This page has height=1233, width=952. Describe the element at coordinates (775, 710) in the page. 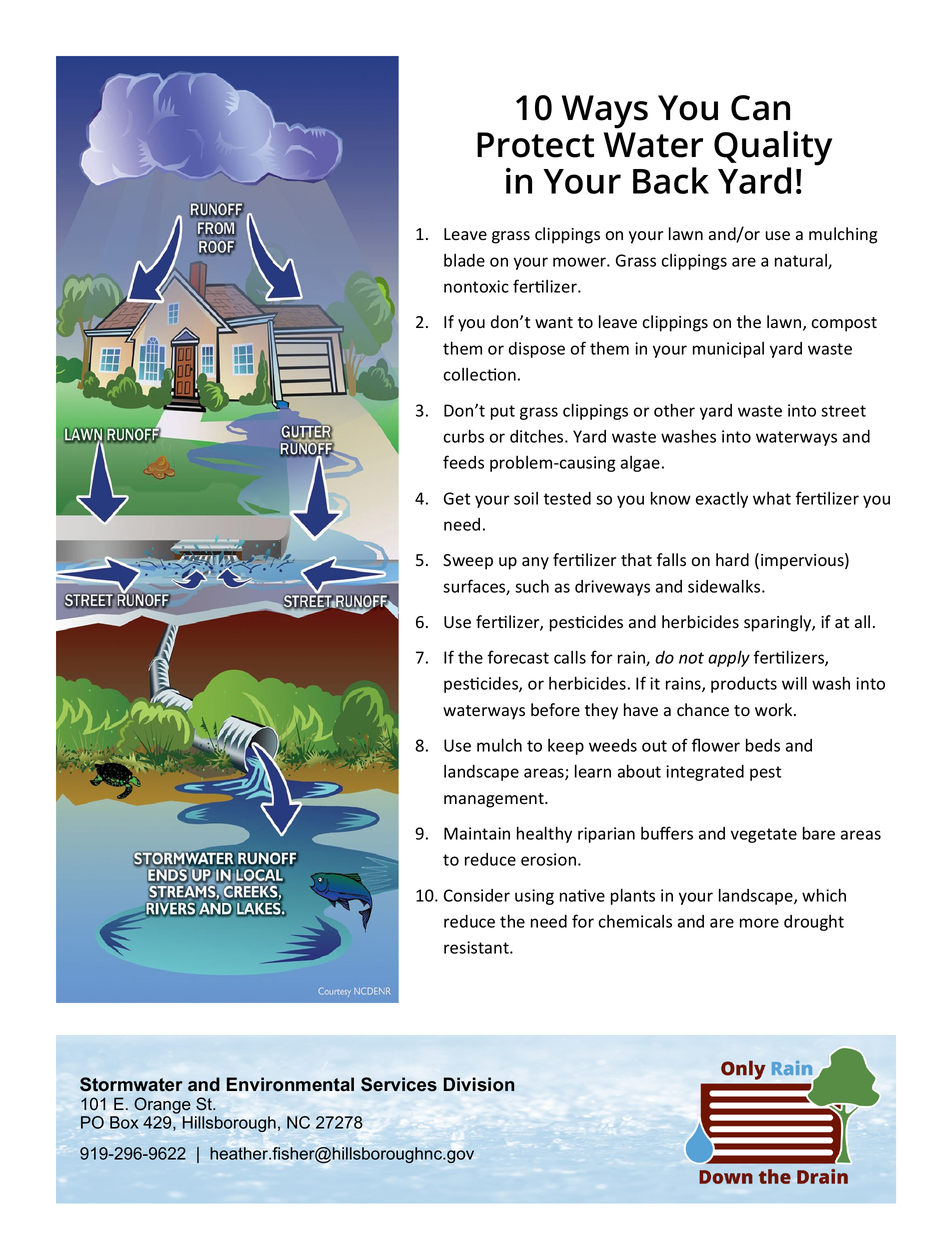

I see `work` at that location.
